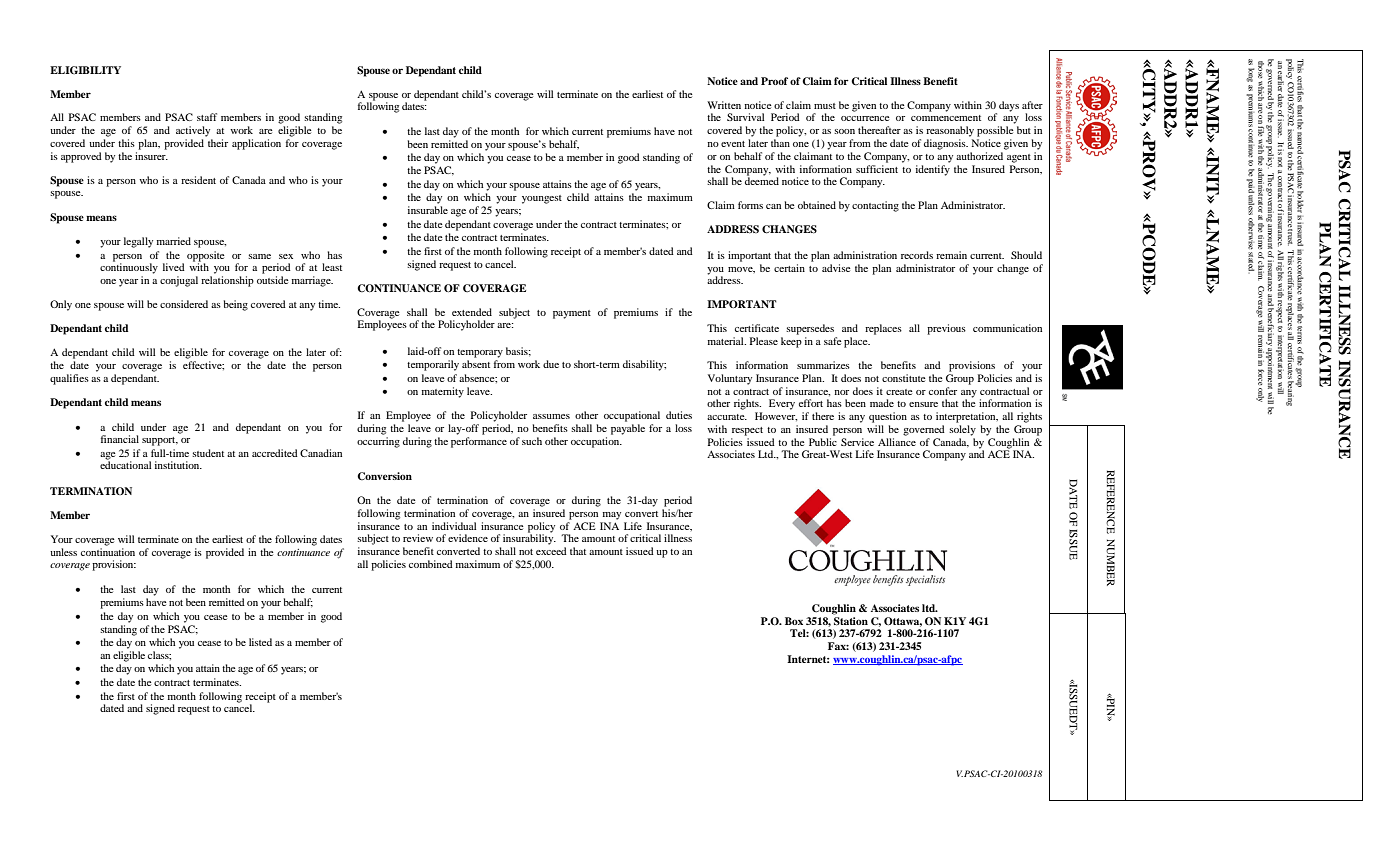 The height and width of the page is (850, 1400). What do you see at coordinates (208, 453) in the page?
I see `student` at bounding box center [208, 453].
